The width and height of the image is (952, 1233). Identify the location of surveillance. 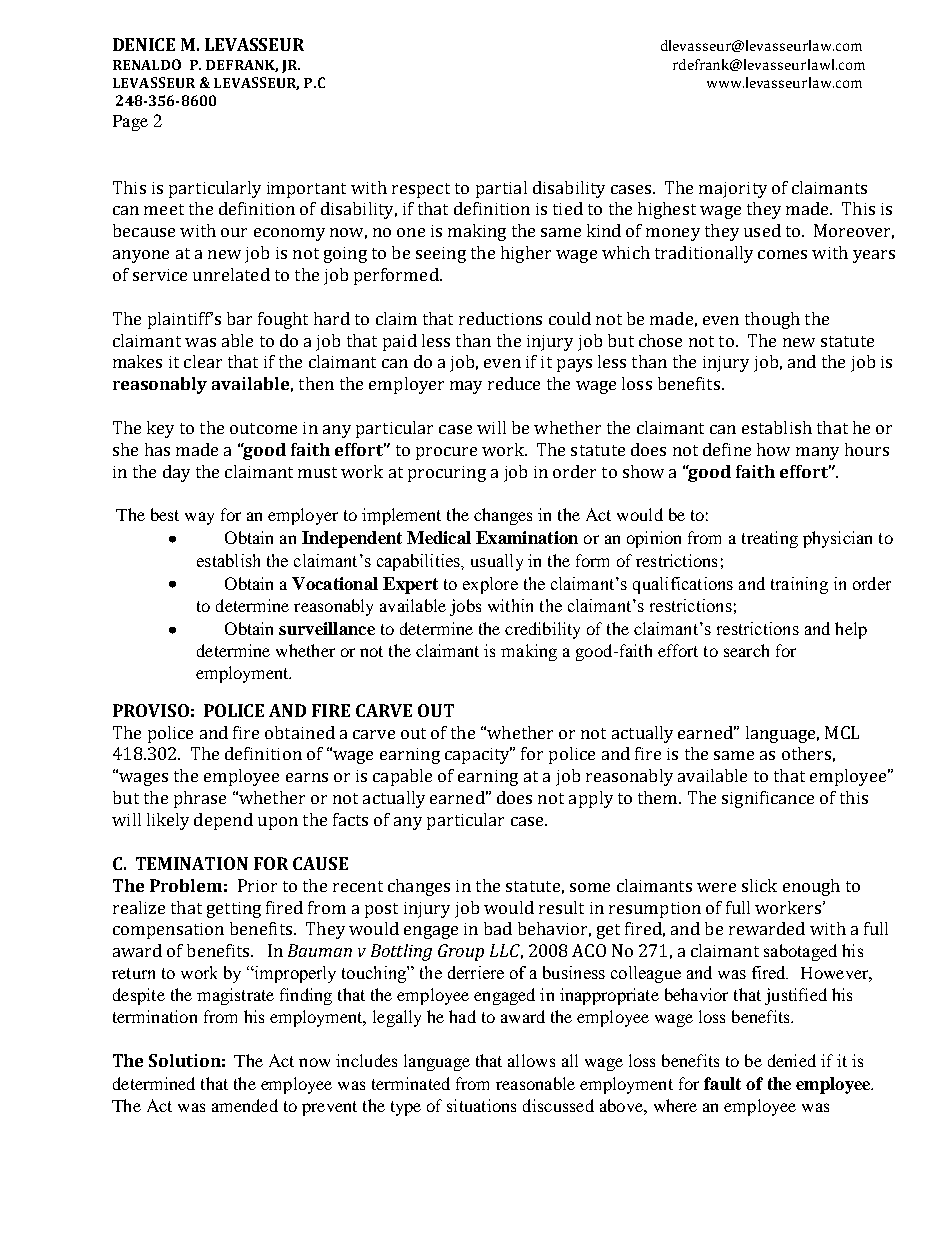
(327, 628).
